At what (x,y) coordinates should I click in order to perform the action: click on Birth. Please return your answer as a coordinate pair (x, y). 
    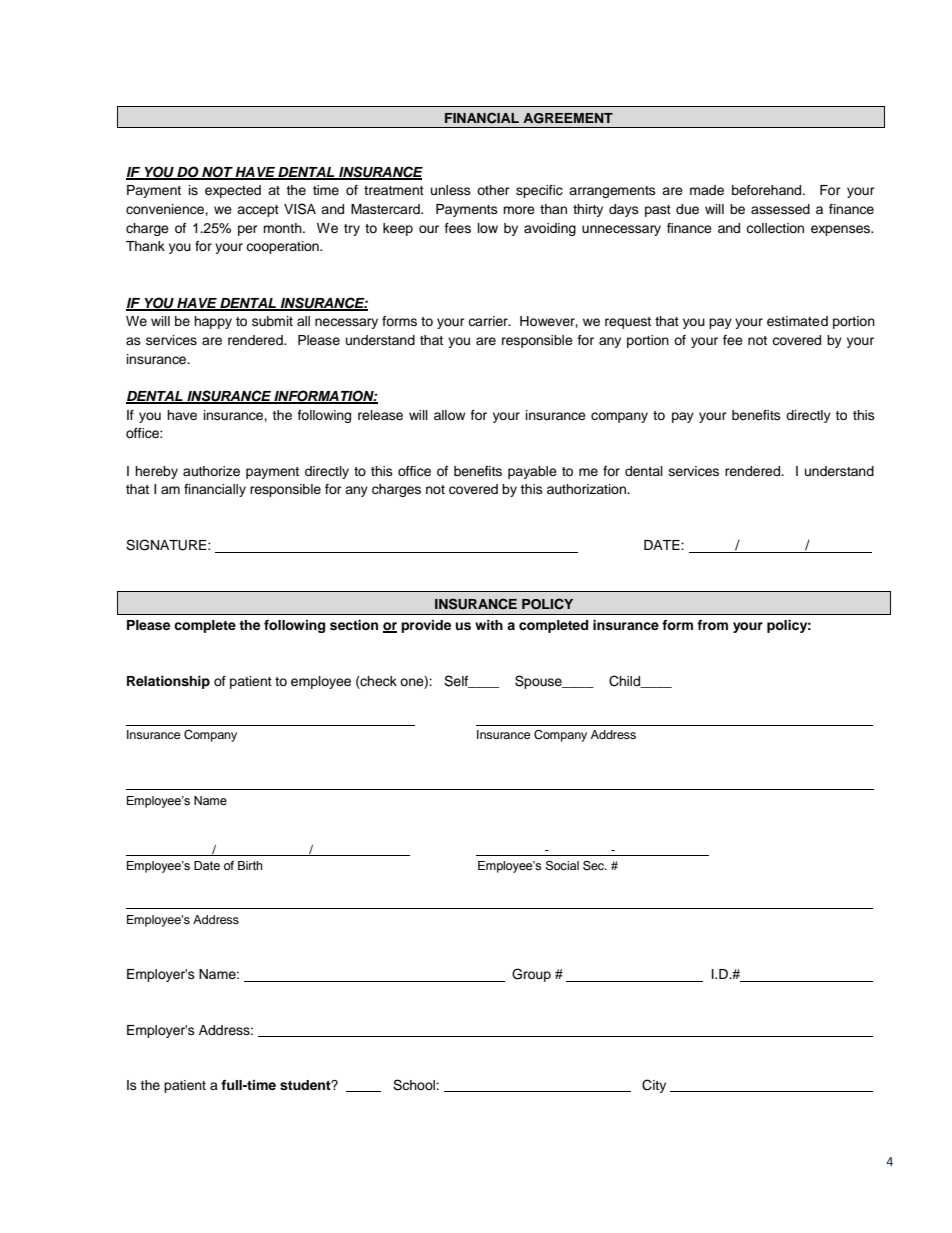
    Looking at the image, I should click on (250, 865).
